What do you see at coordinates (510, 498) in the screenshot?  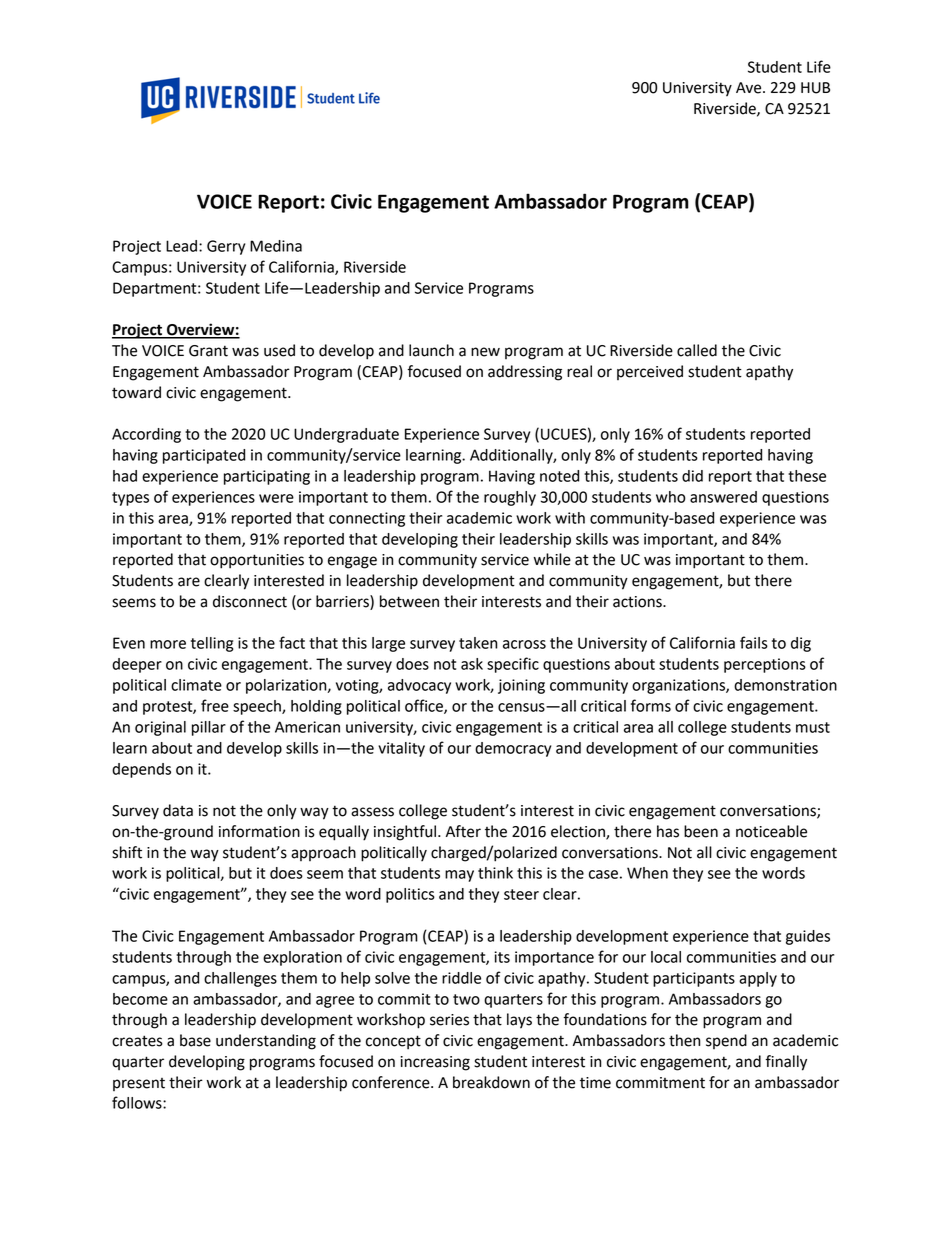 I see `roughly` at bounding box center [510, 498].
